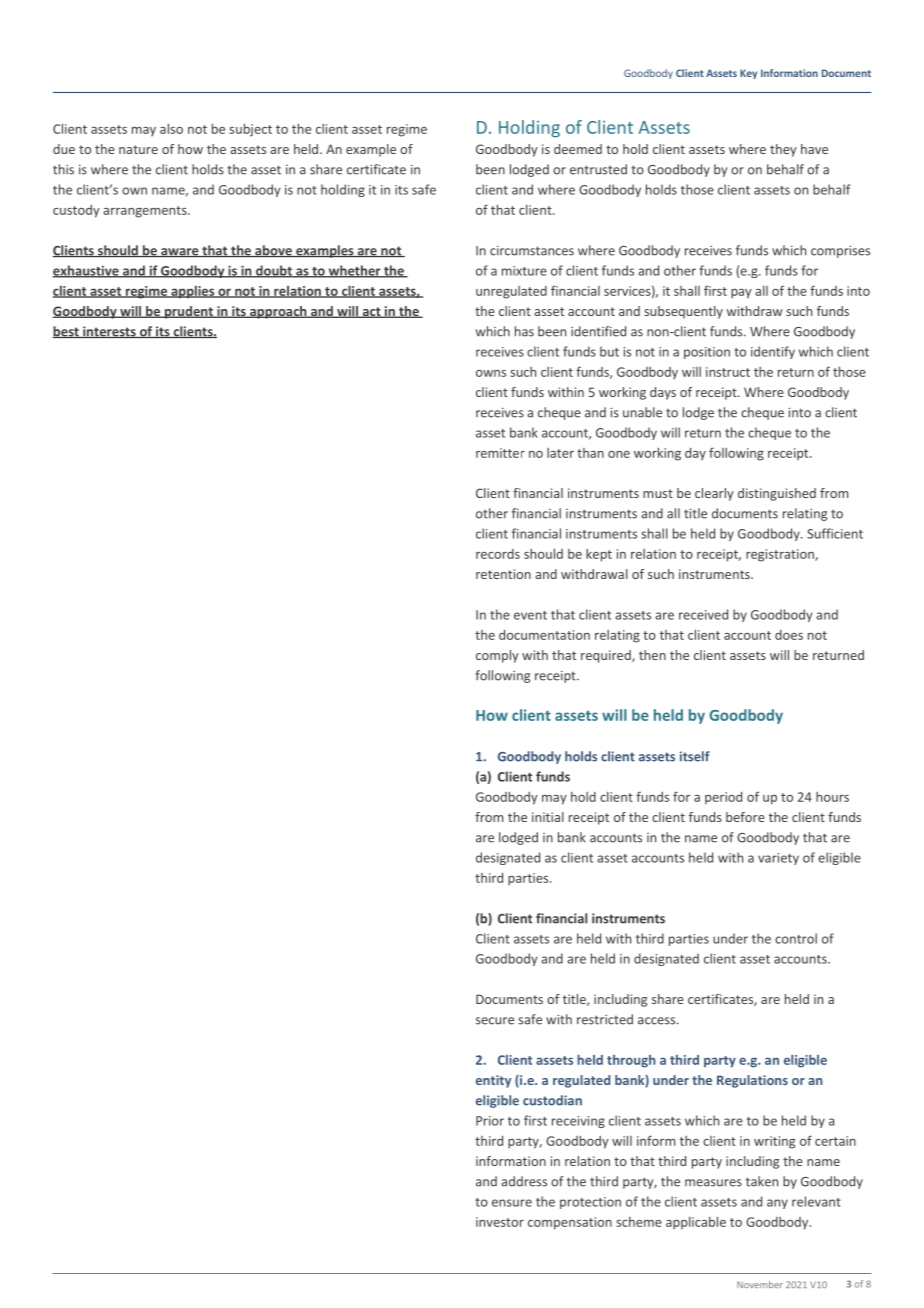 The height and width of the screenshot is (1308, 924). What do you see at coordinates (748, 74) in the screenshot?
I see `Key` at bounding box center [748, 74].
